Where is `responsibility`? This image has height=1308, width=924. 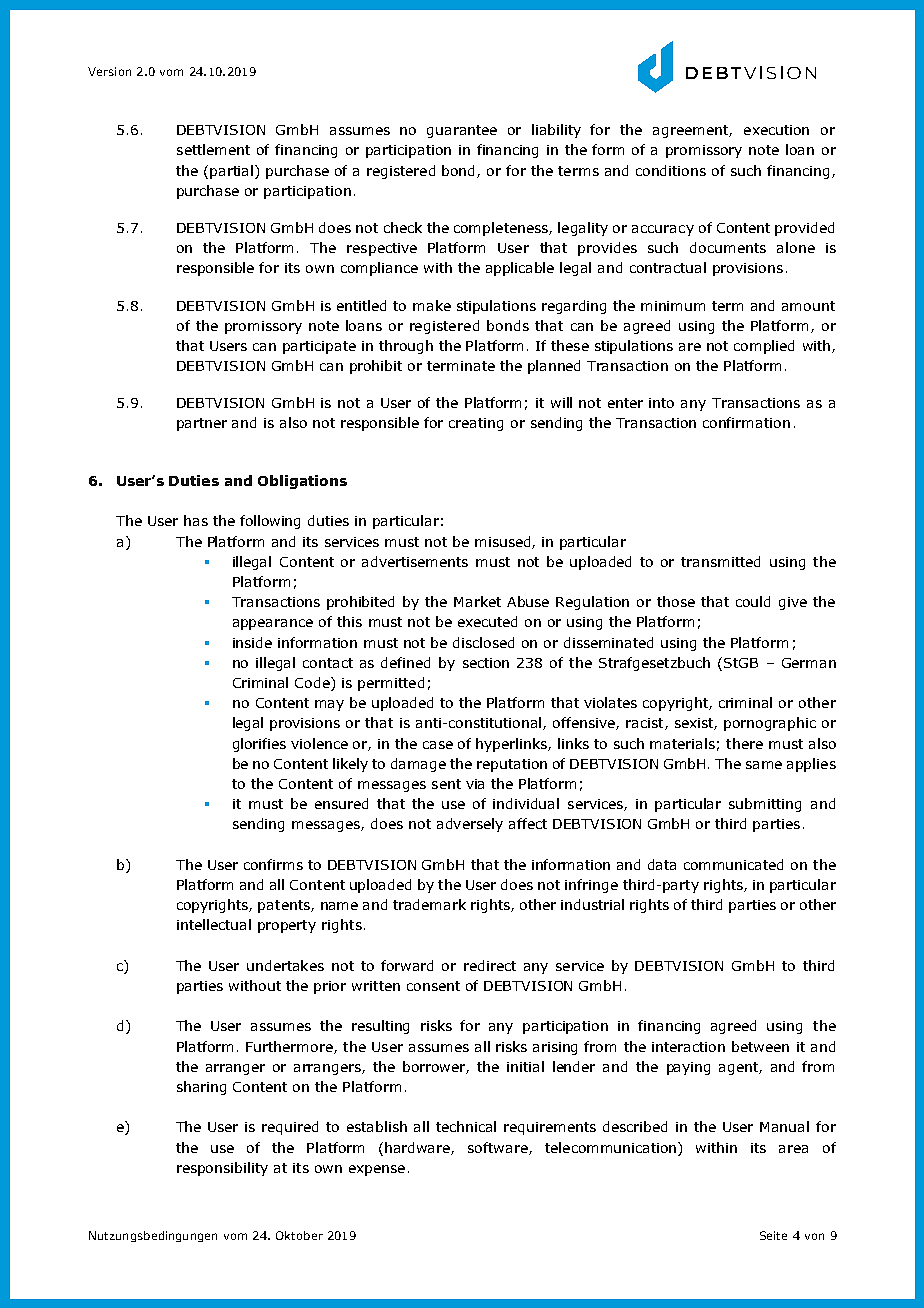 responsibility is located at coordinates (222, 1169).
